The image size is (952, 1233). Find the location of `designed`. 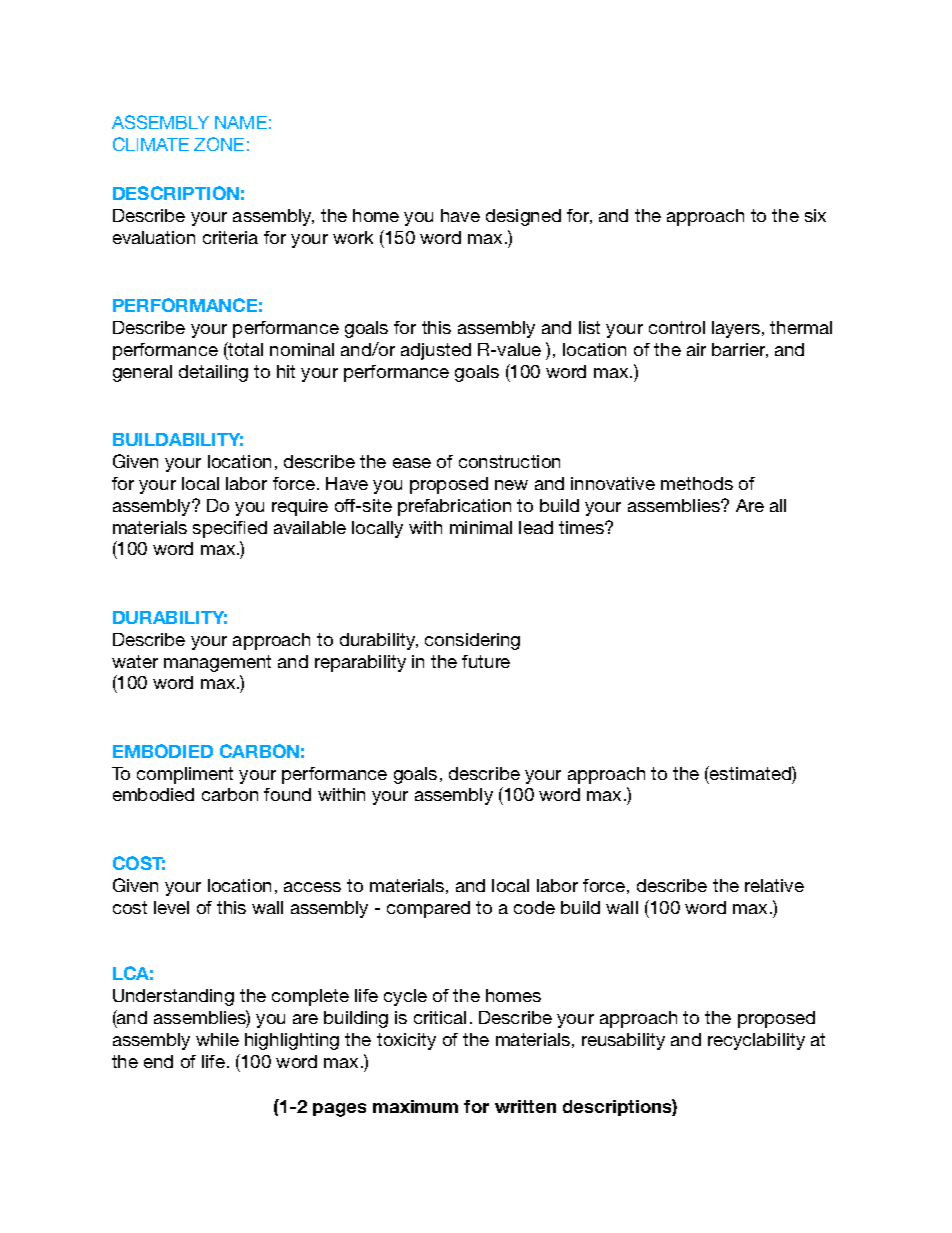

designed is located at coordinates (523, 217).
